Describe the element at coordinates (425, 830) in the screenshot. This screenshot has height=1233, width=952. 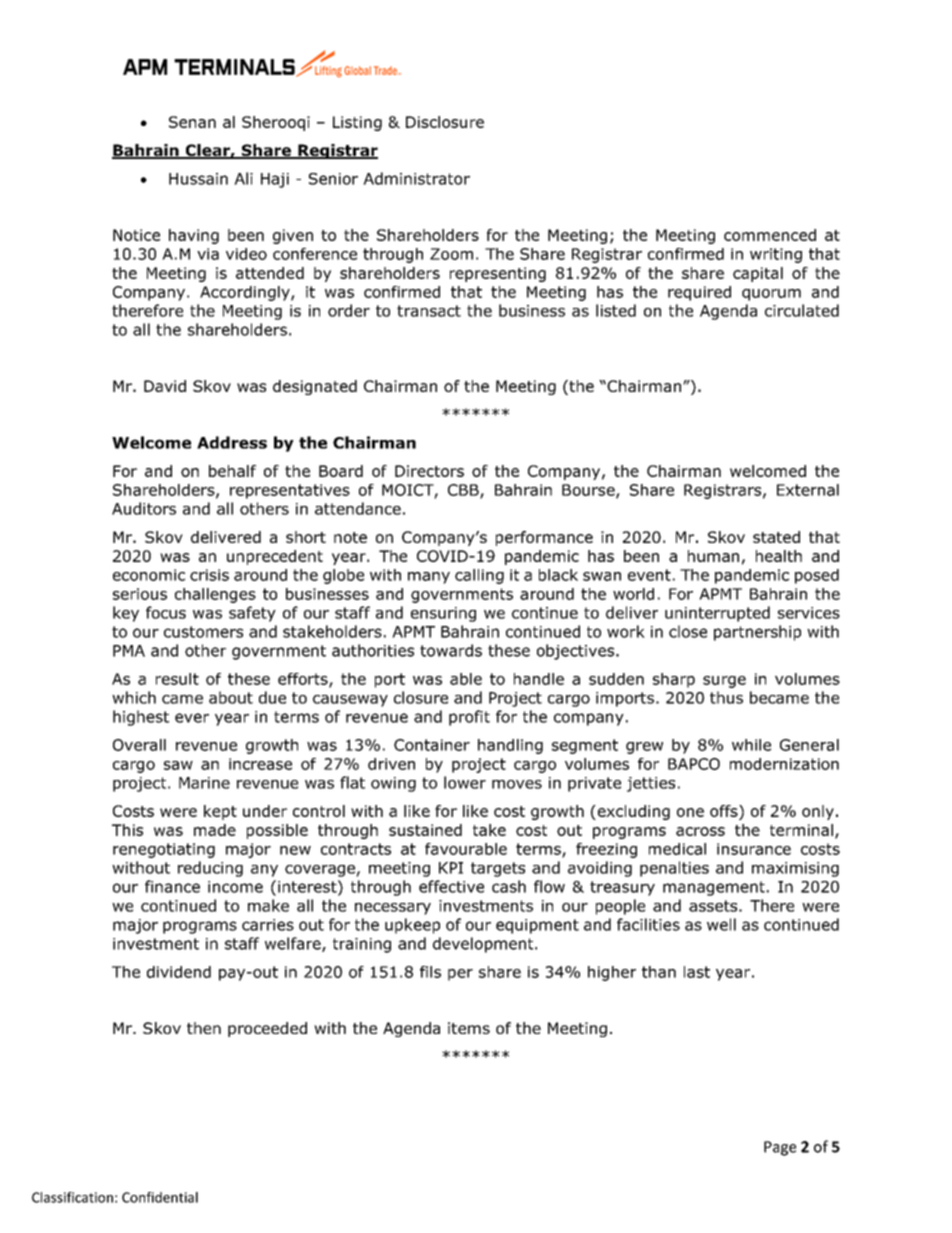
I see `sustained` at that location.
